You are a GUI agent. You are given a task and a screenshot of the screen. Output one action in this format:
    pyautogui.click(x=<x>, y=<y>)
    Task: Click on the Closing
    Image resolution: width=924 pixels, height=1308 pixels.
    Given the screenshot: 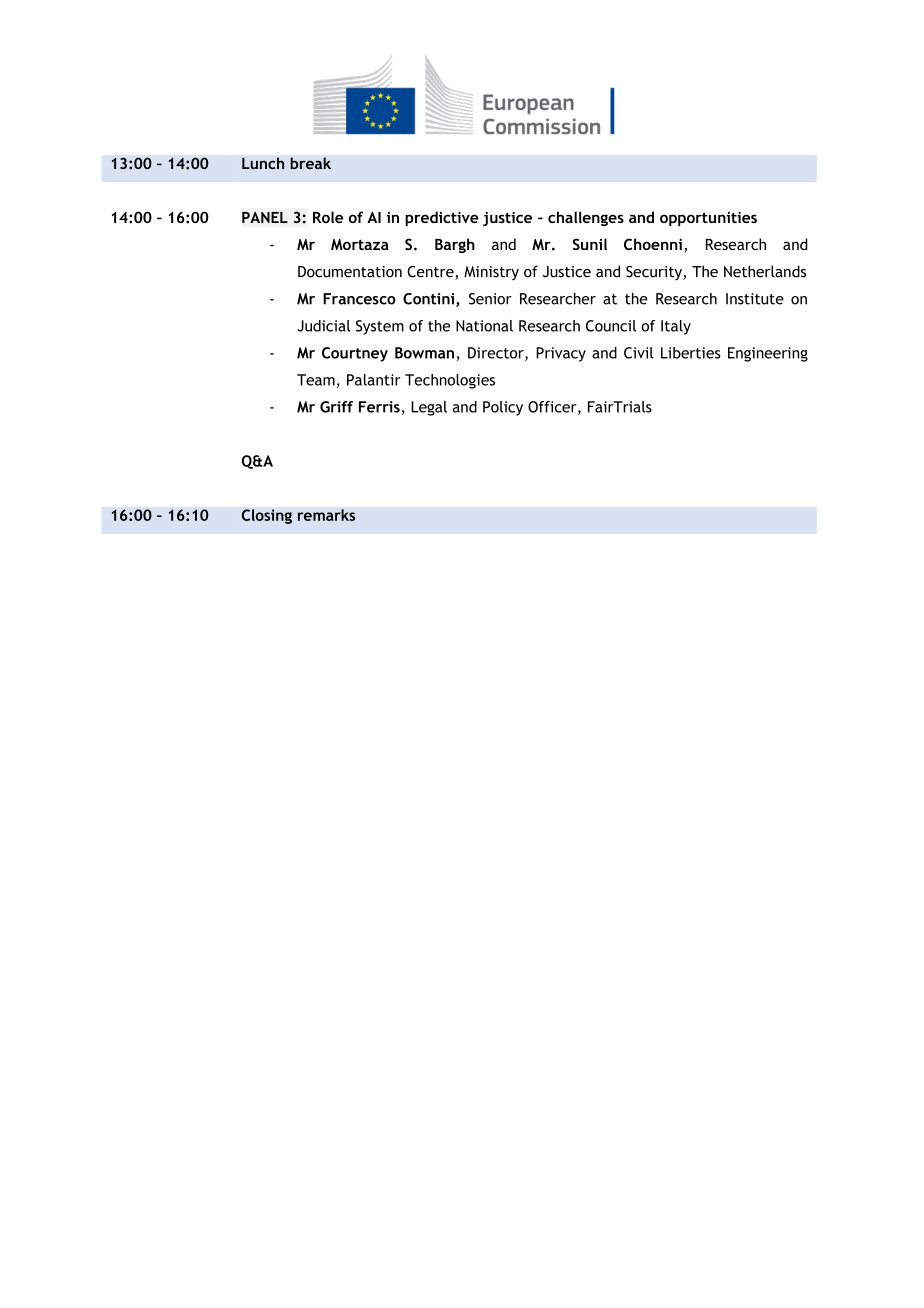 What is the action you would take?
    pyautogui.click(x=267, y=516)
